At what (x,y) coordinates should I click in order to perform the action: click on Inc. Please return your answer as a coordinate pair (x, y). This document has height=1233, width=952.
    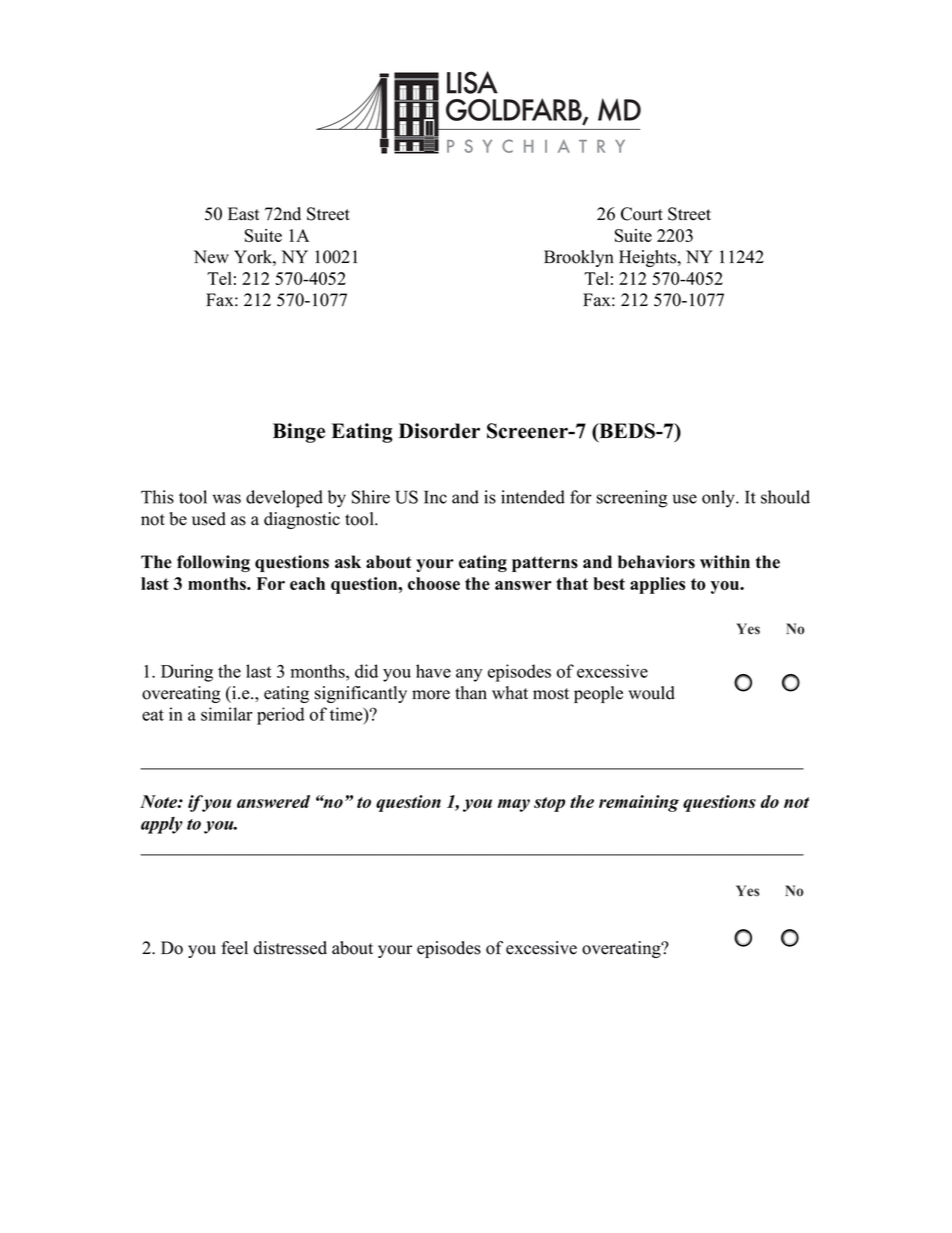
    Looking at the image, I should click on (435, 497).
